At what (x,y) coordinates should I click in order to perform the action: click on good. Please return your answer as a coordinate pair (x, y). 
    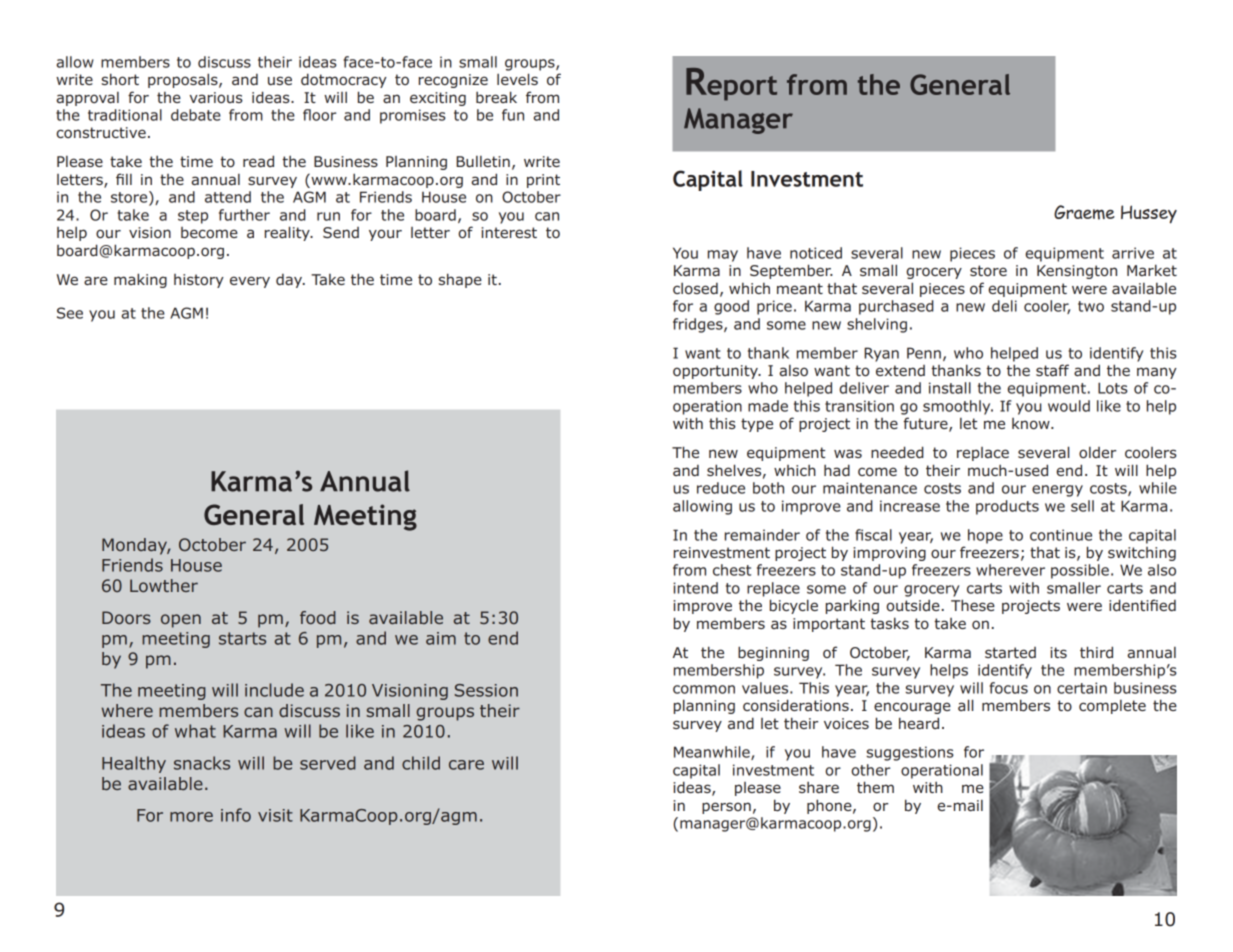
    Looking at the image, I should click on (731, 307).
